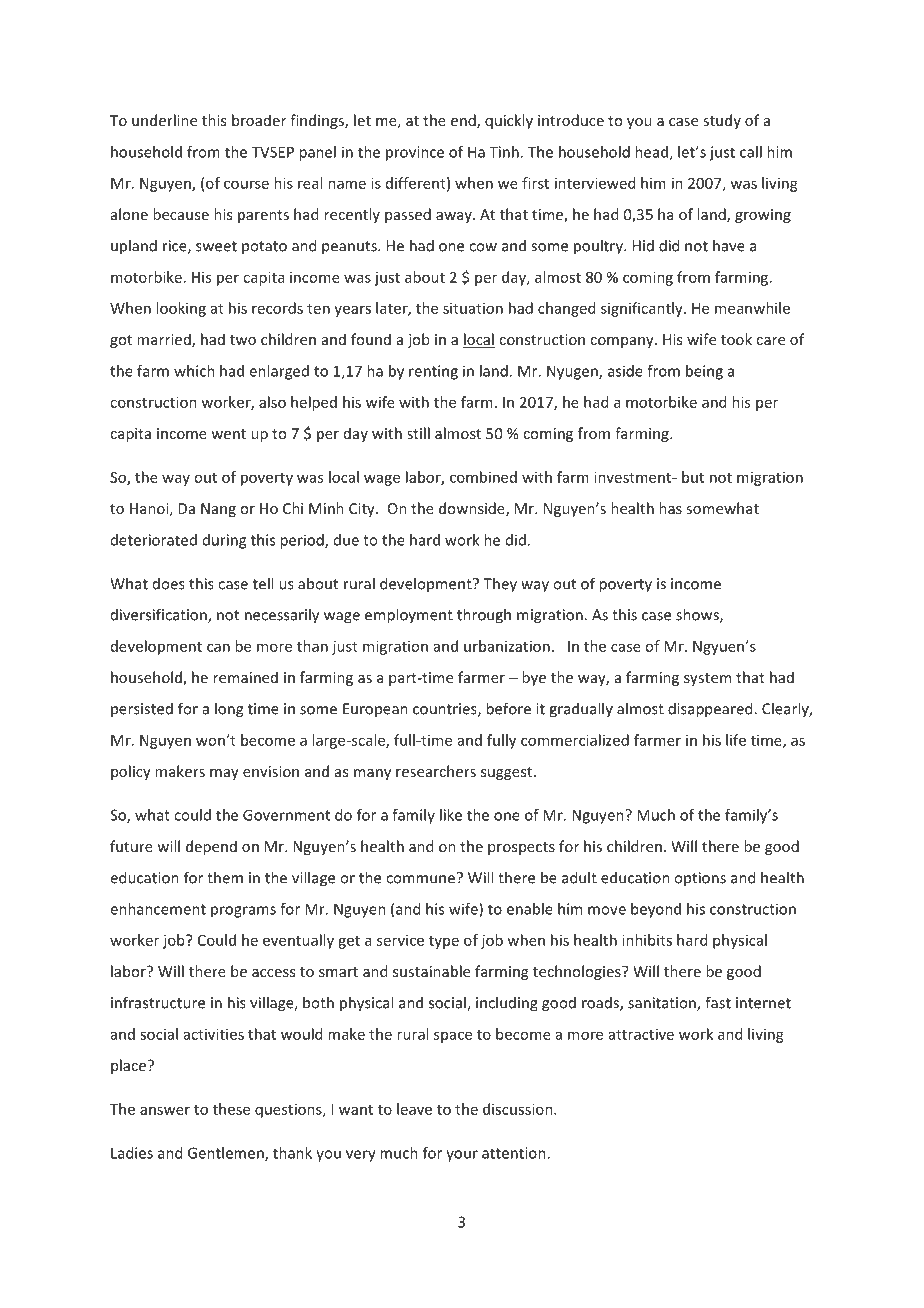  What do you see at coordinates (670, 508) in the screenshot?
I see `has` at bounding box center [670, 508].
